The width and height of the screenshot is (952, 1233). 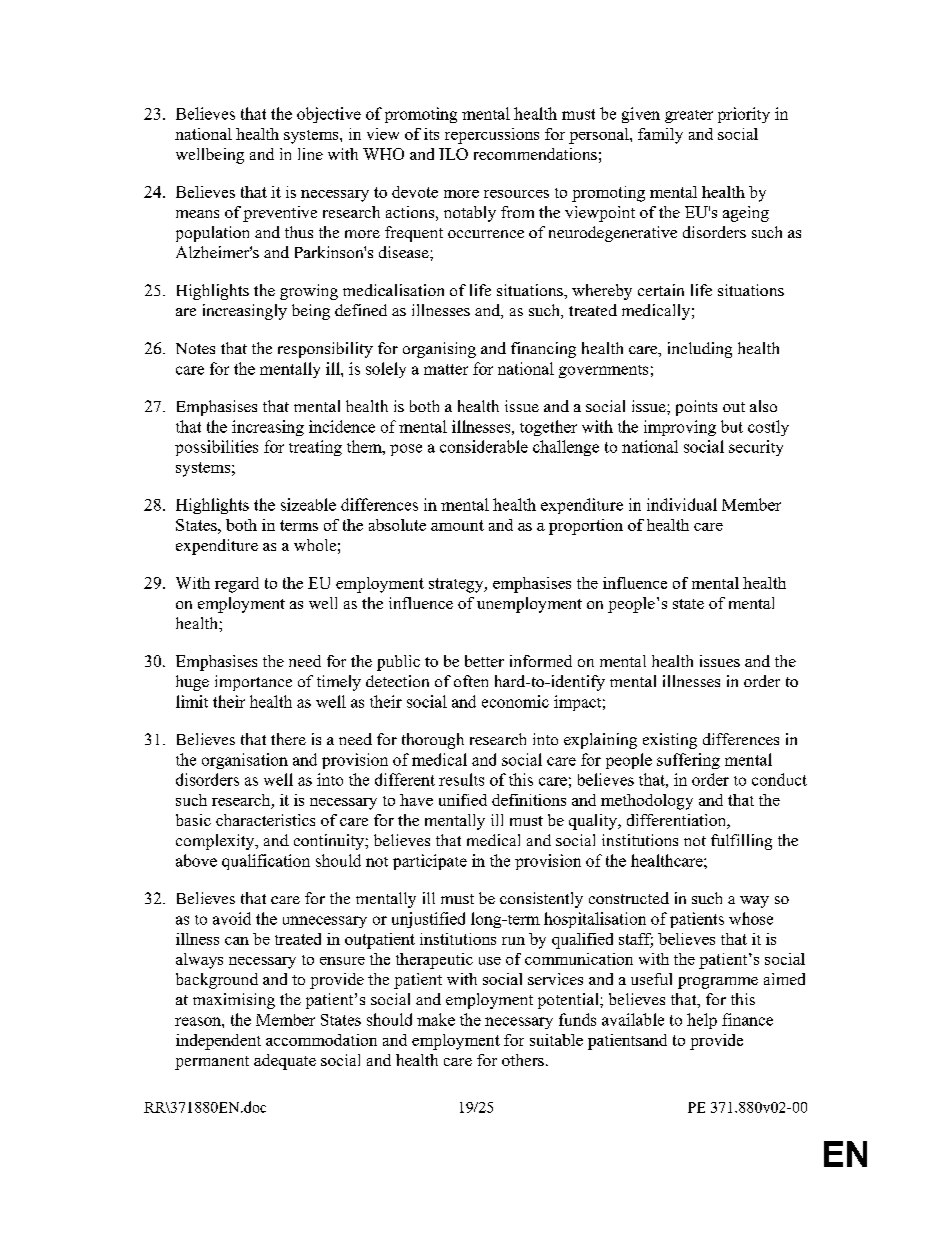 What do you see at coordinates (515, 701) in the screenshot?
I see `economic` at bounding box center [515, 701].
